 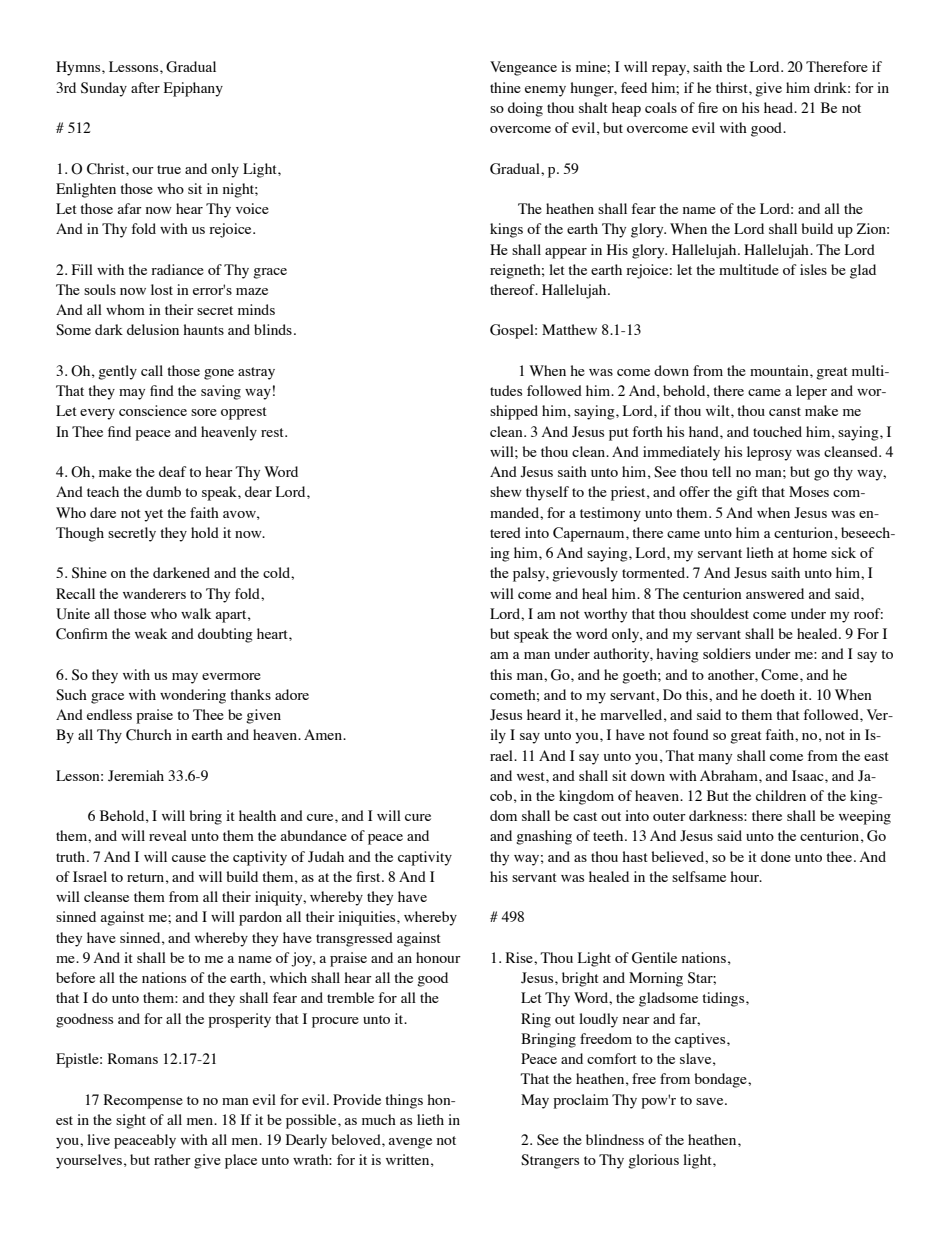 I want to click on head, so click(x=780, y=107).
